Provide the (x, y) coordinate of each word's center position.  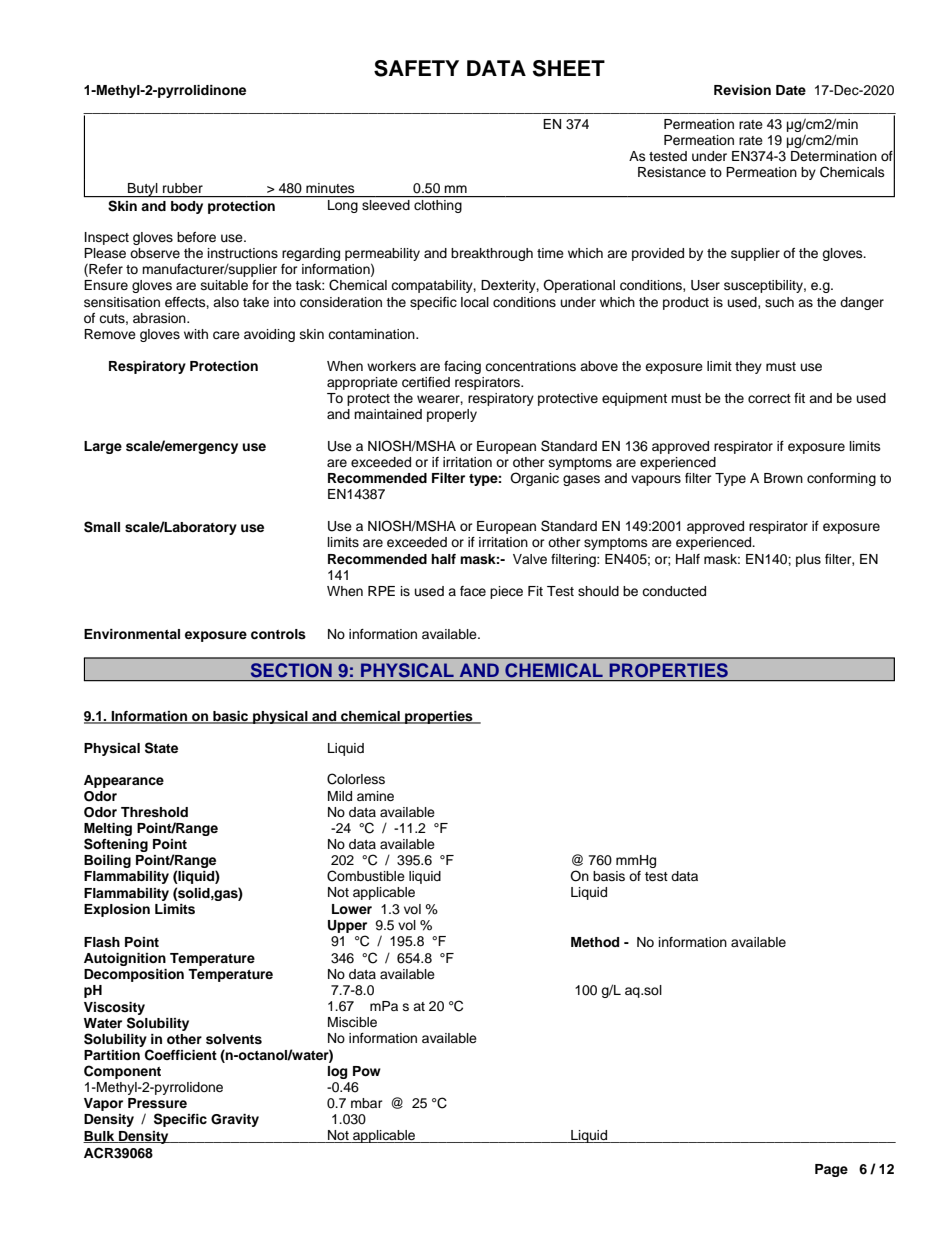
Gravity (235, 1120)
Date (791, 90)
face (473, 591)
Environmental (132, 634)
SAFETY (416, 68)
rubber (183, 188)
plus (808, 560)
